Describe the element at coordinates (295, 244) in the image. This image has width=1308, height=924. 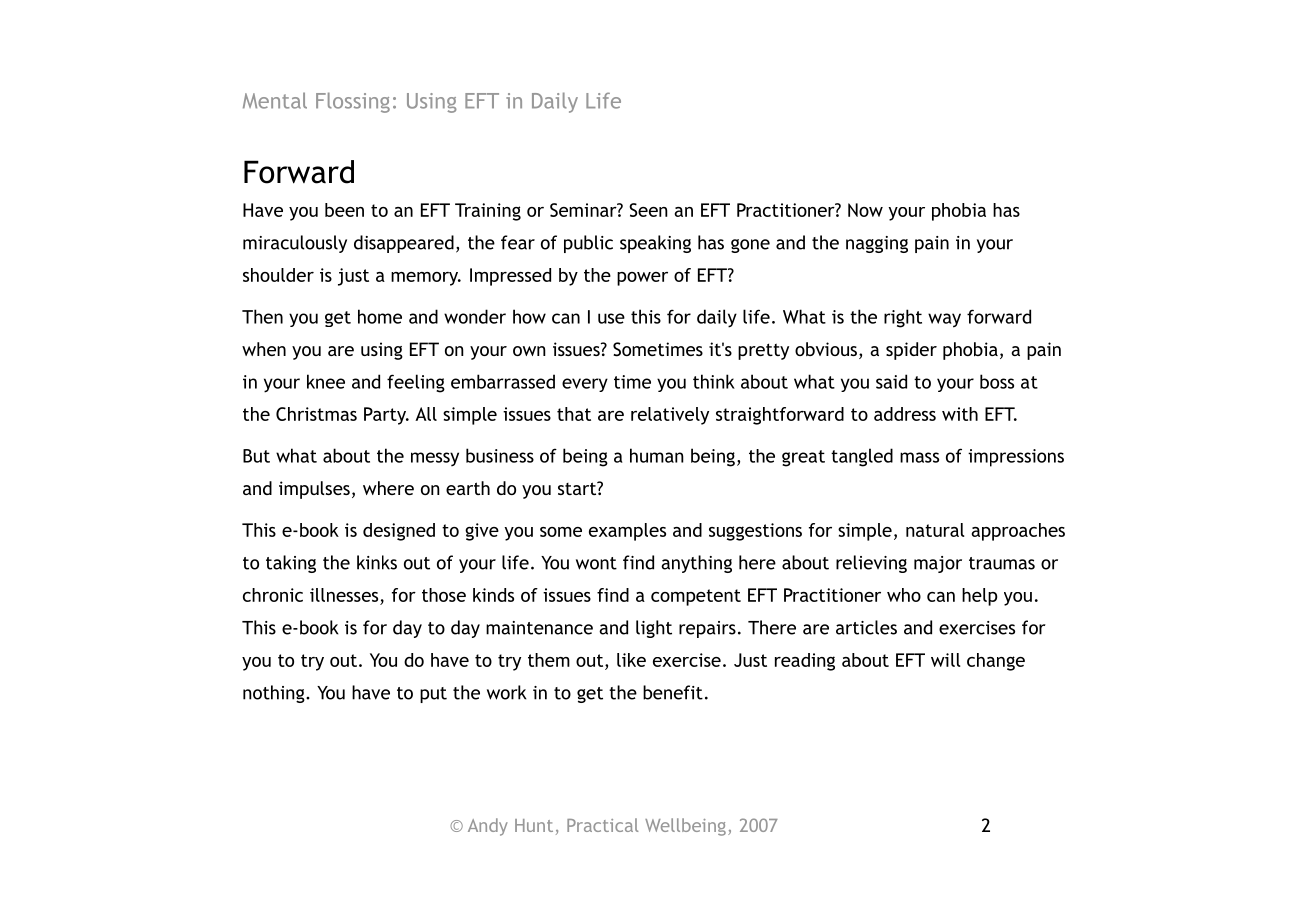
I see `miraculously` at that location.
